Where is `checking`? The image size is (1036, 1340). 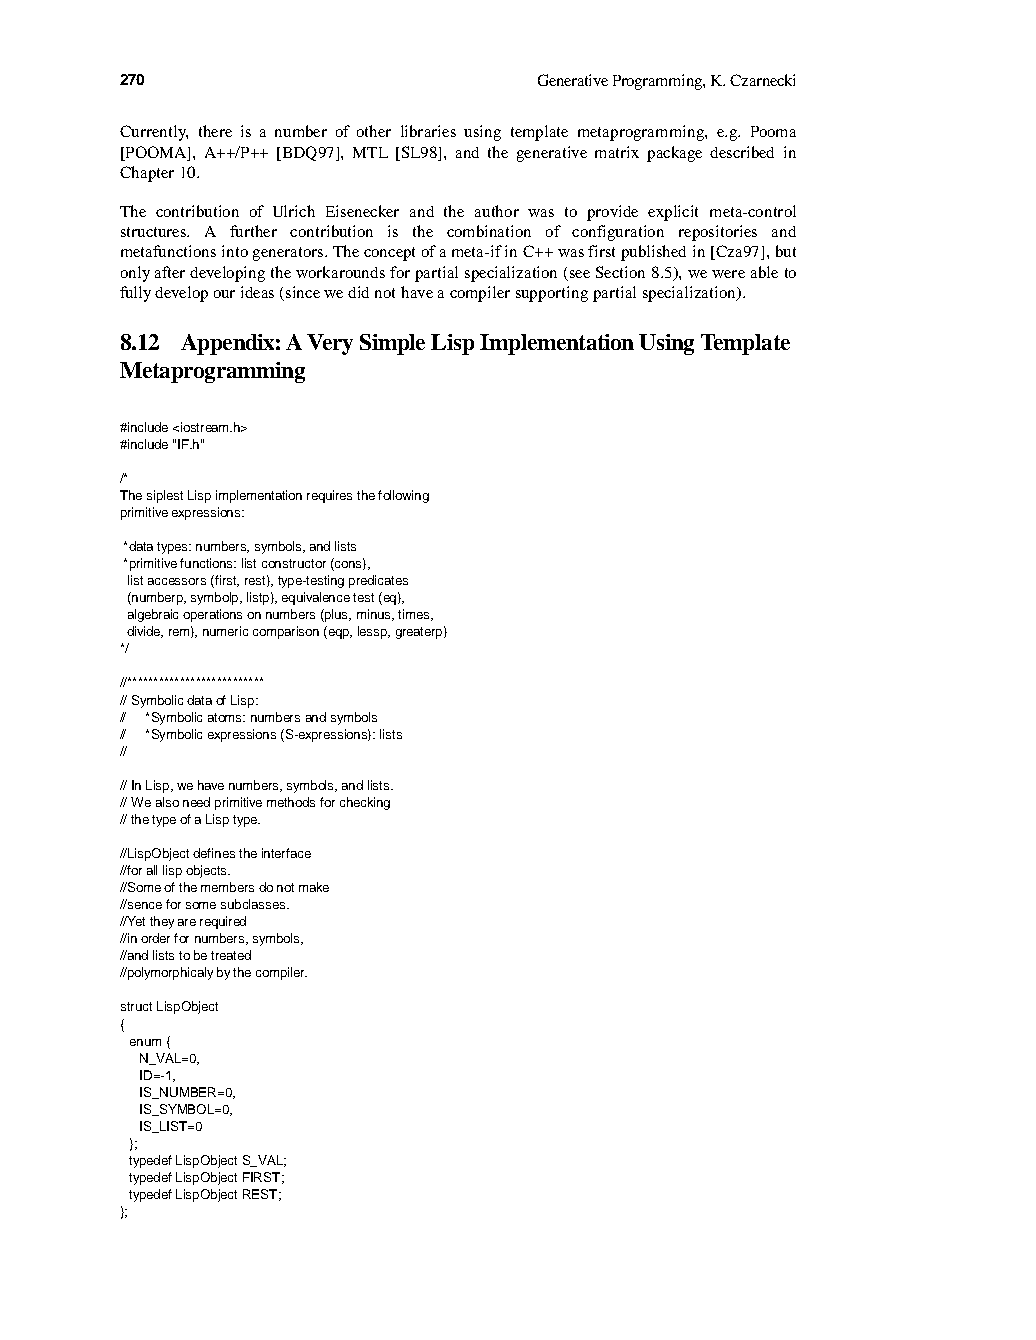
checking is located at coordinates (365, 803).
